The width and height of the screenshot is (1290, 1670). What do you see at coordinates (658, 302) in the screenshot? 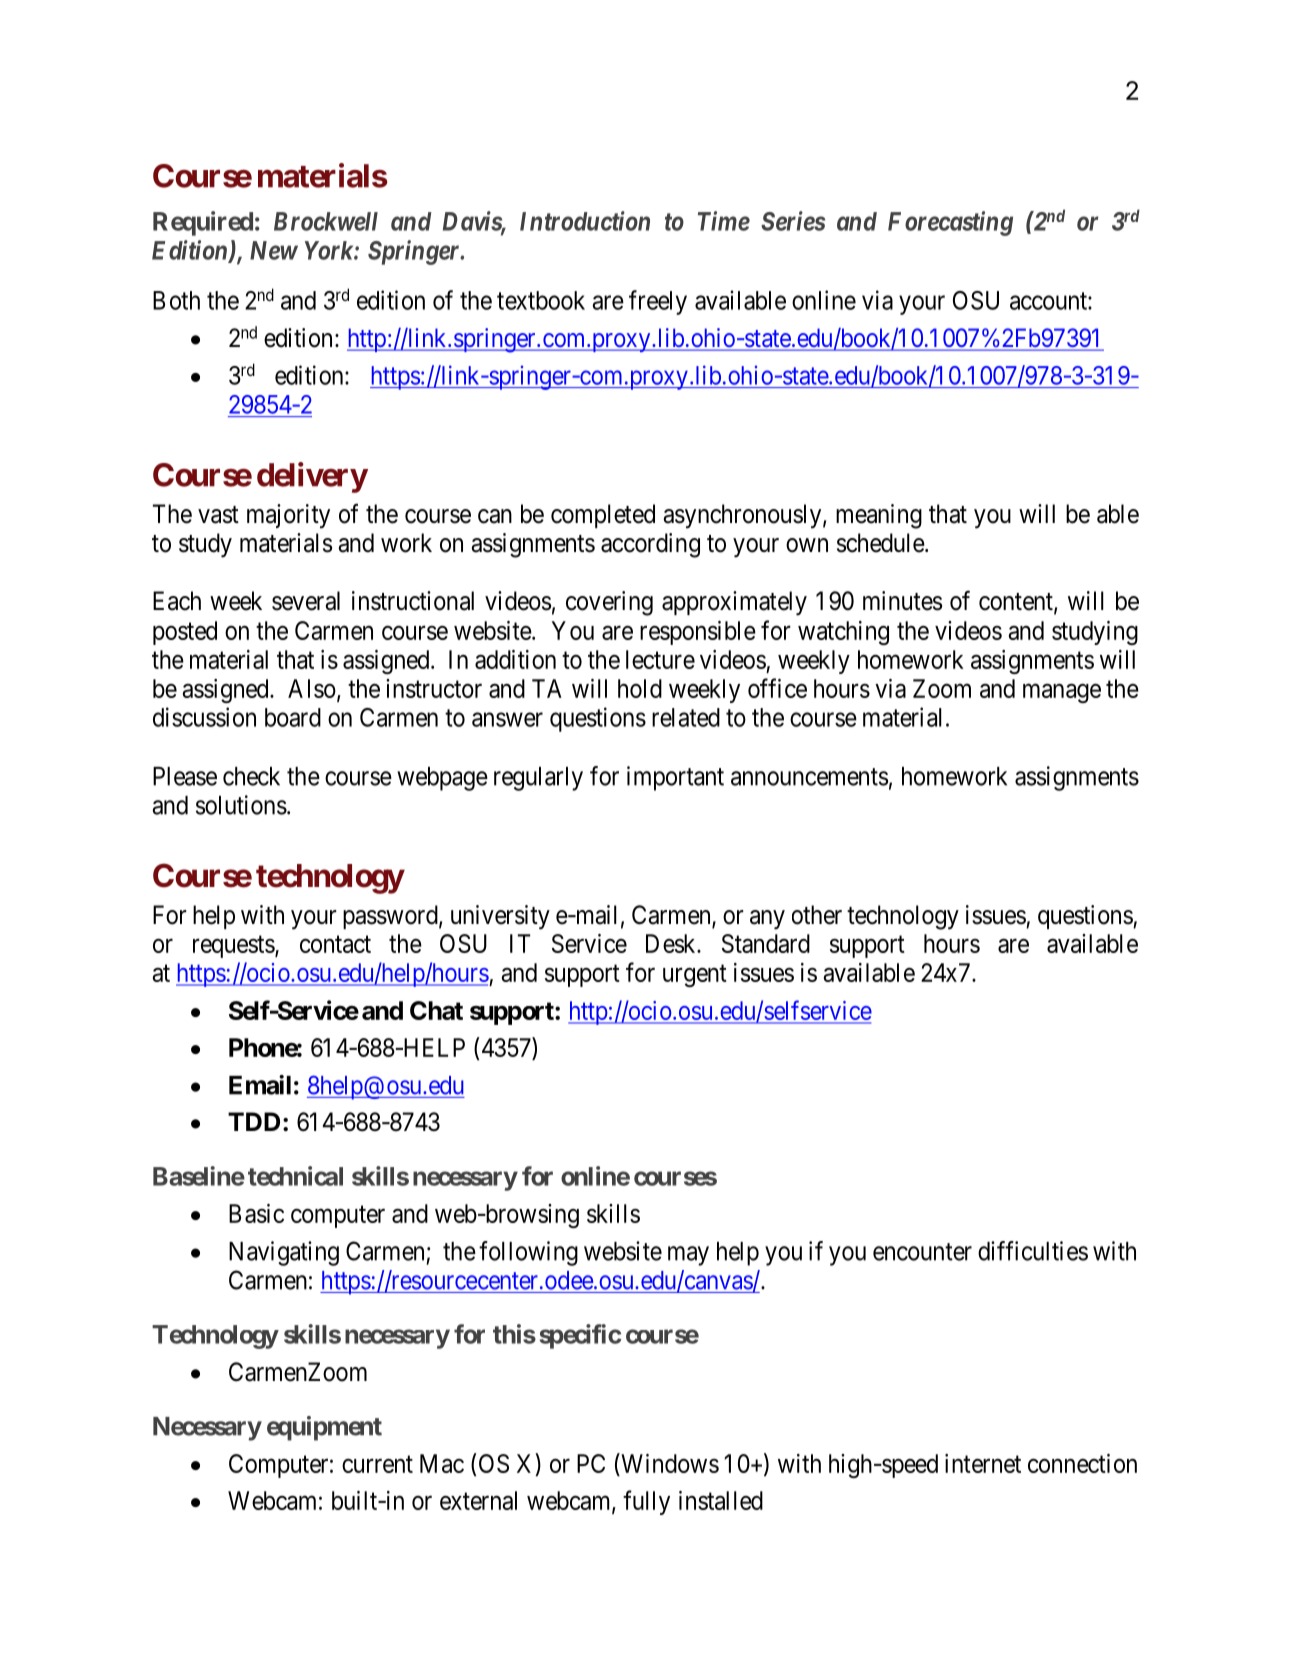
I see `freely` at bounding box center [658, 302].
